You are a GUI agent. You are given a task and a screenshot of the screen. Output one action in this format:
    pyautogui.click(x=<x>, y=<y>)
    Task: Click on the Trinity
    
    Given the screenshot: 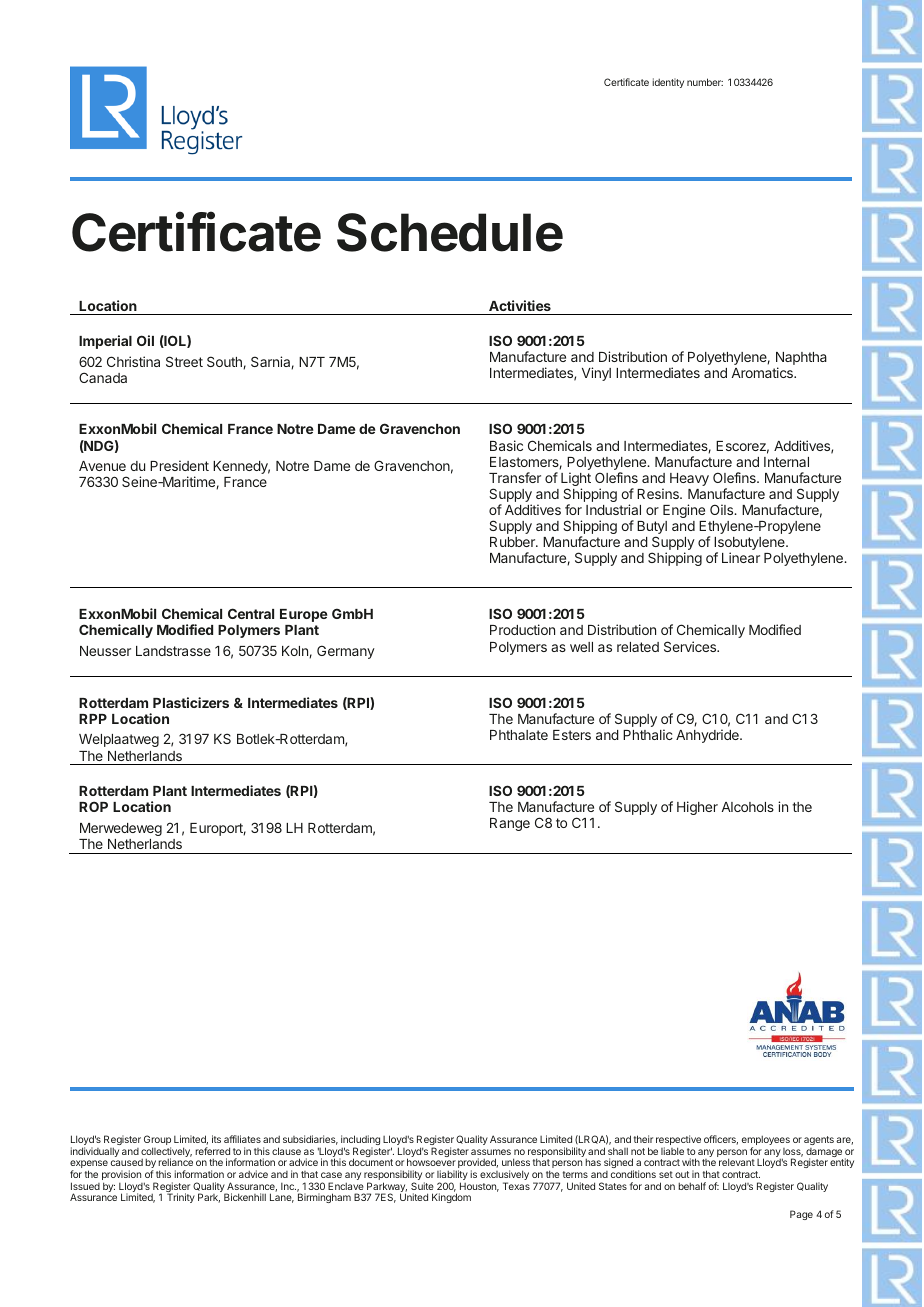 What is the action you would take?
    pyautogui.click(x=181, y=1198)
